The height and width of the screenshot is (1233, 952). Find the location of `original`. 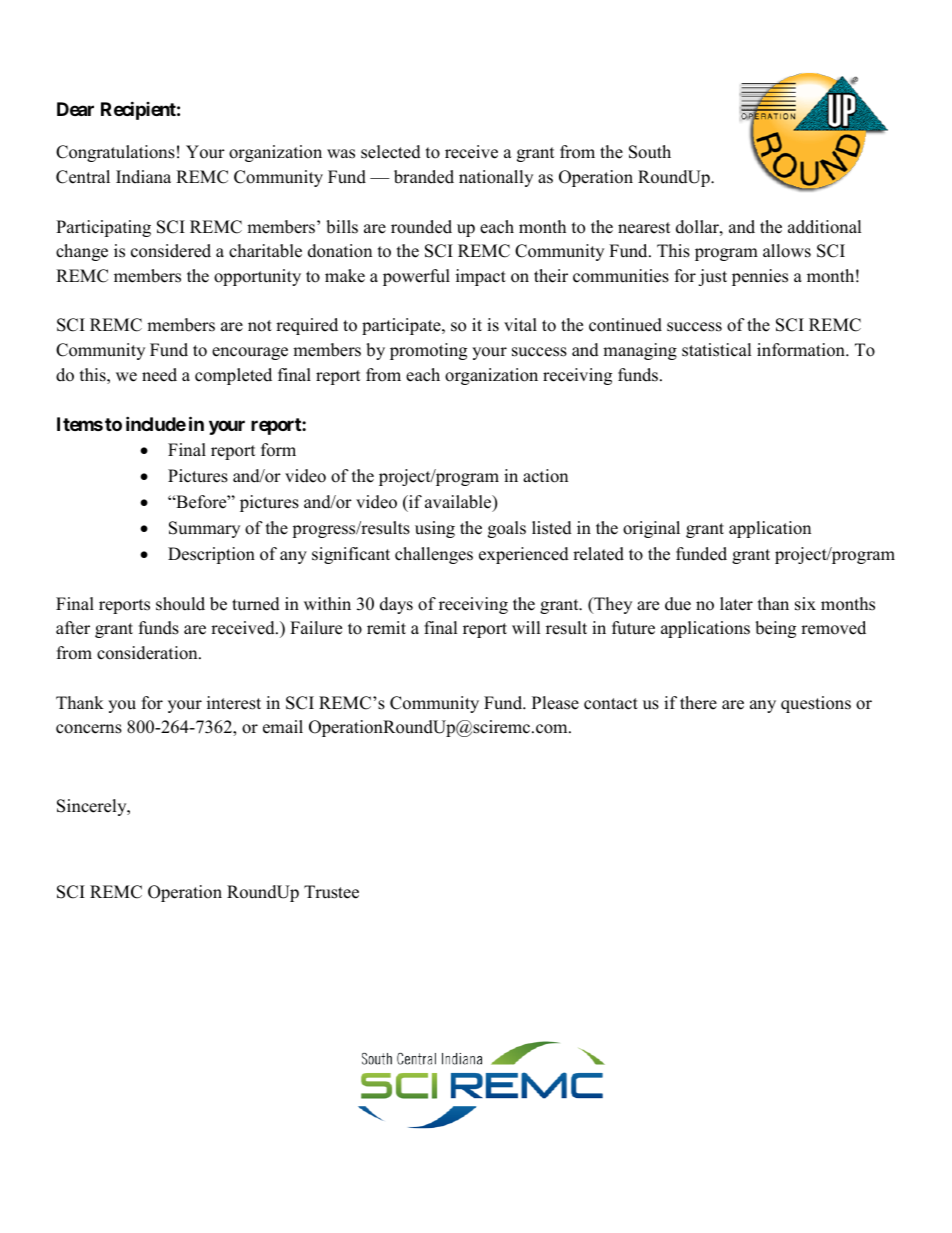

original is located at coordinates (651, 529).
